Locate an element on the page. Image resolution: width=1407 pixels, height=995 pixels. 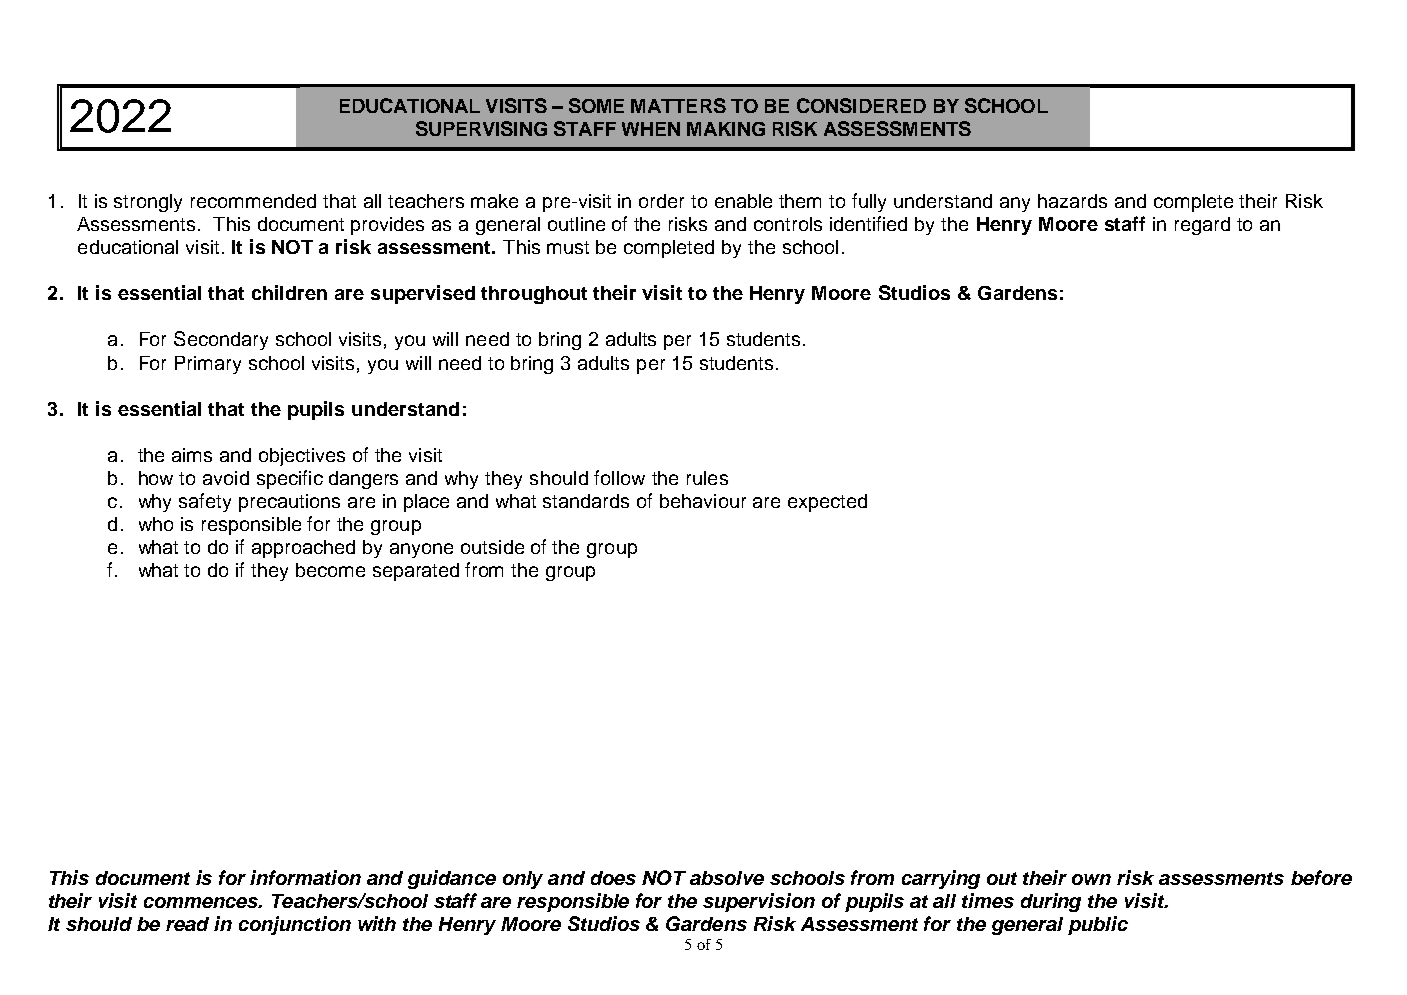
MAKING is located at coordinates (726, 129).
